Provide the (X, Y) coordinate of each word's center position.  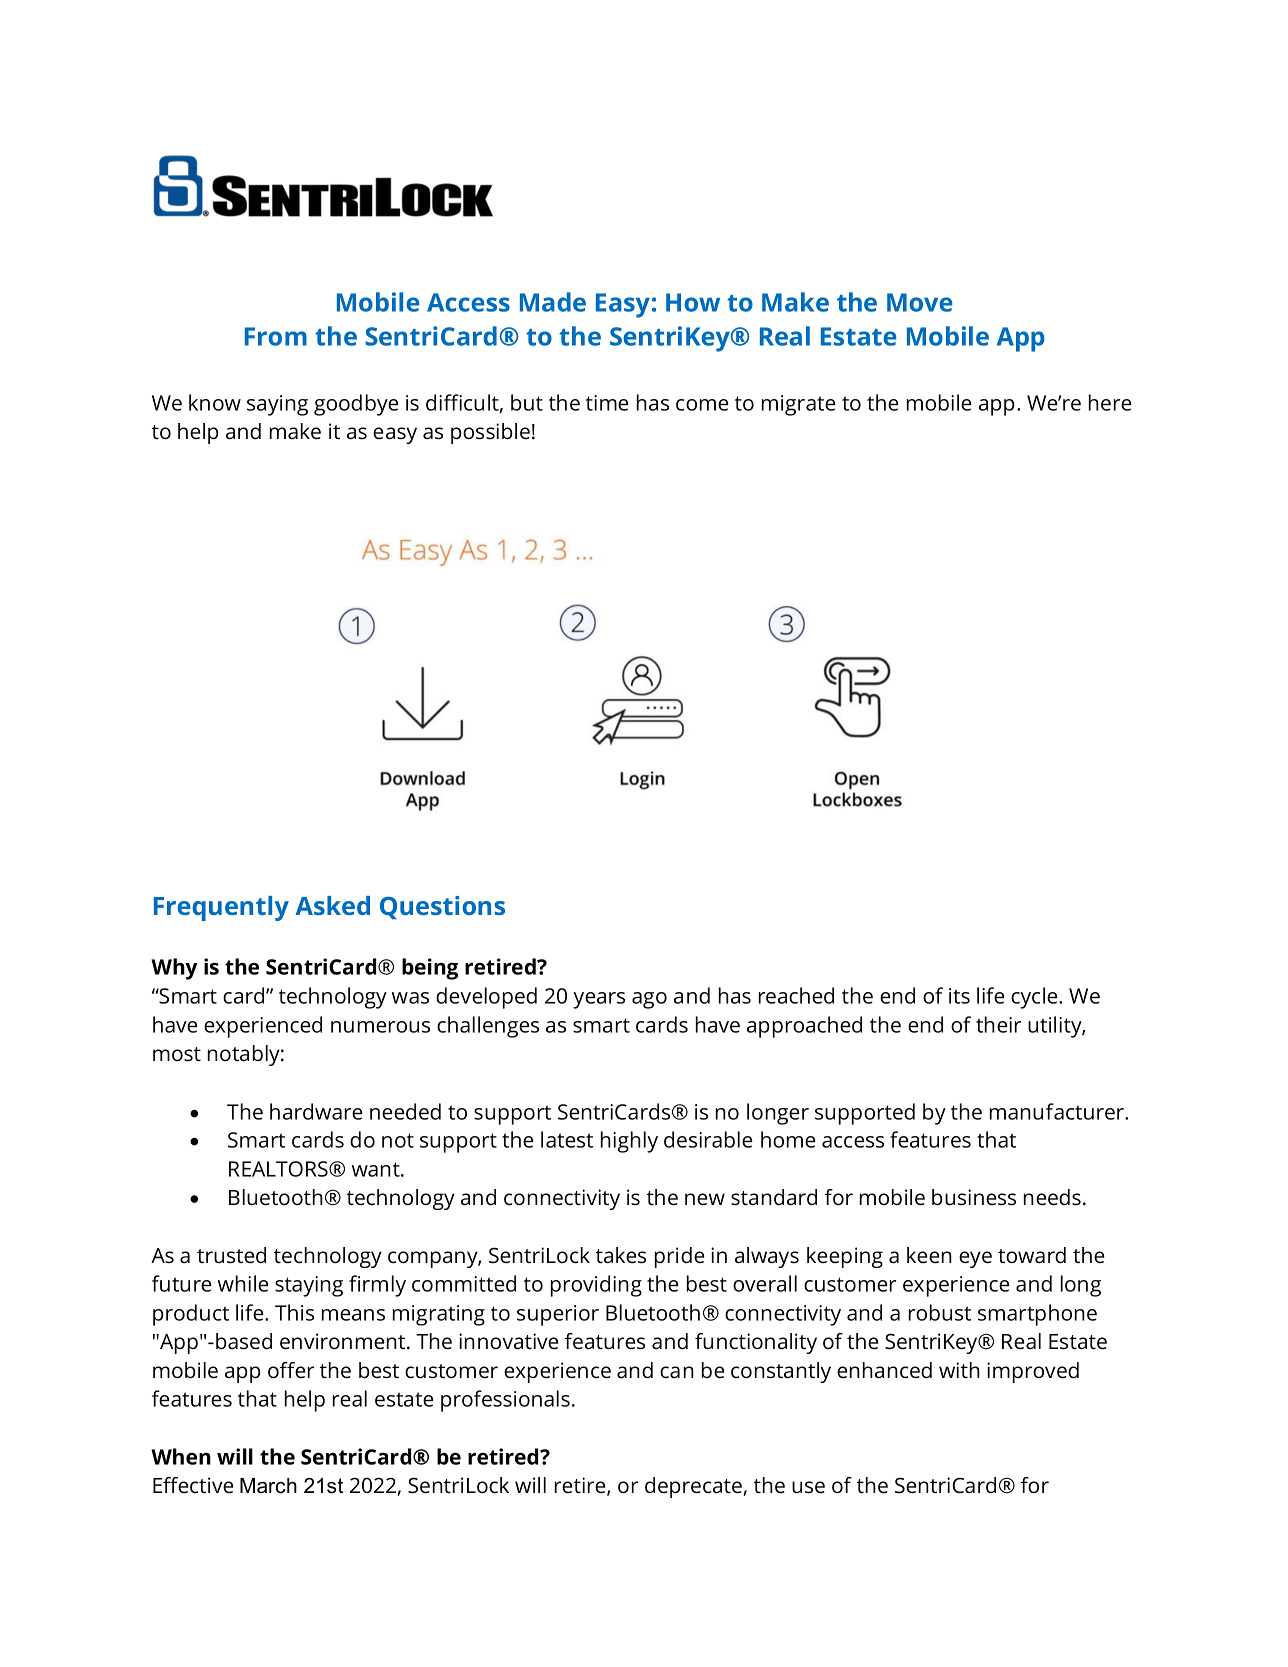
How (693, 302)
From (276, 336)
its (959, 996)
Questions (442, 907)
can (677, 1372)
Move (920, 302)
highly (629, 1142)
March (268, 1486)
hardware (316, 1111)
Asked (332, 905)
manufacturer (1058, 1111)
